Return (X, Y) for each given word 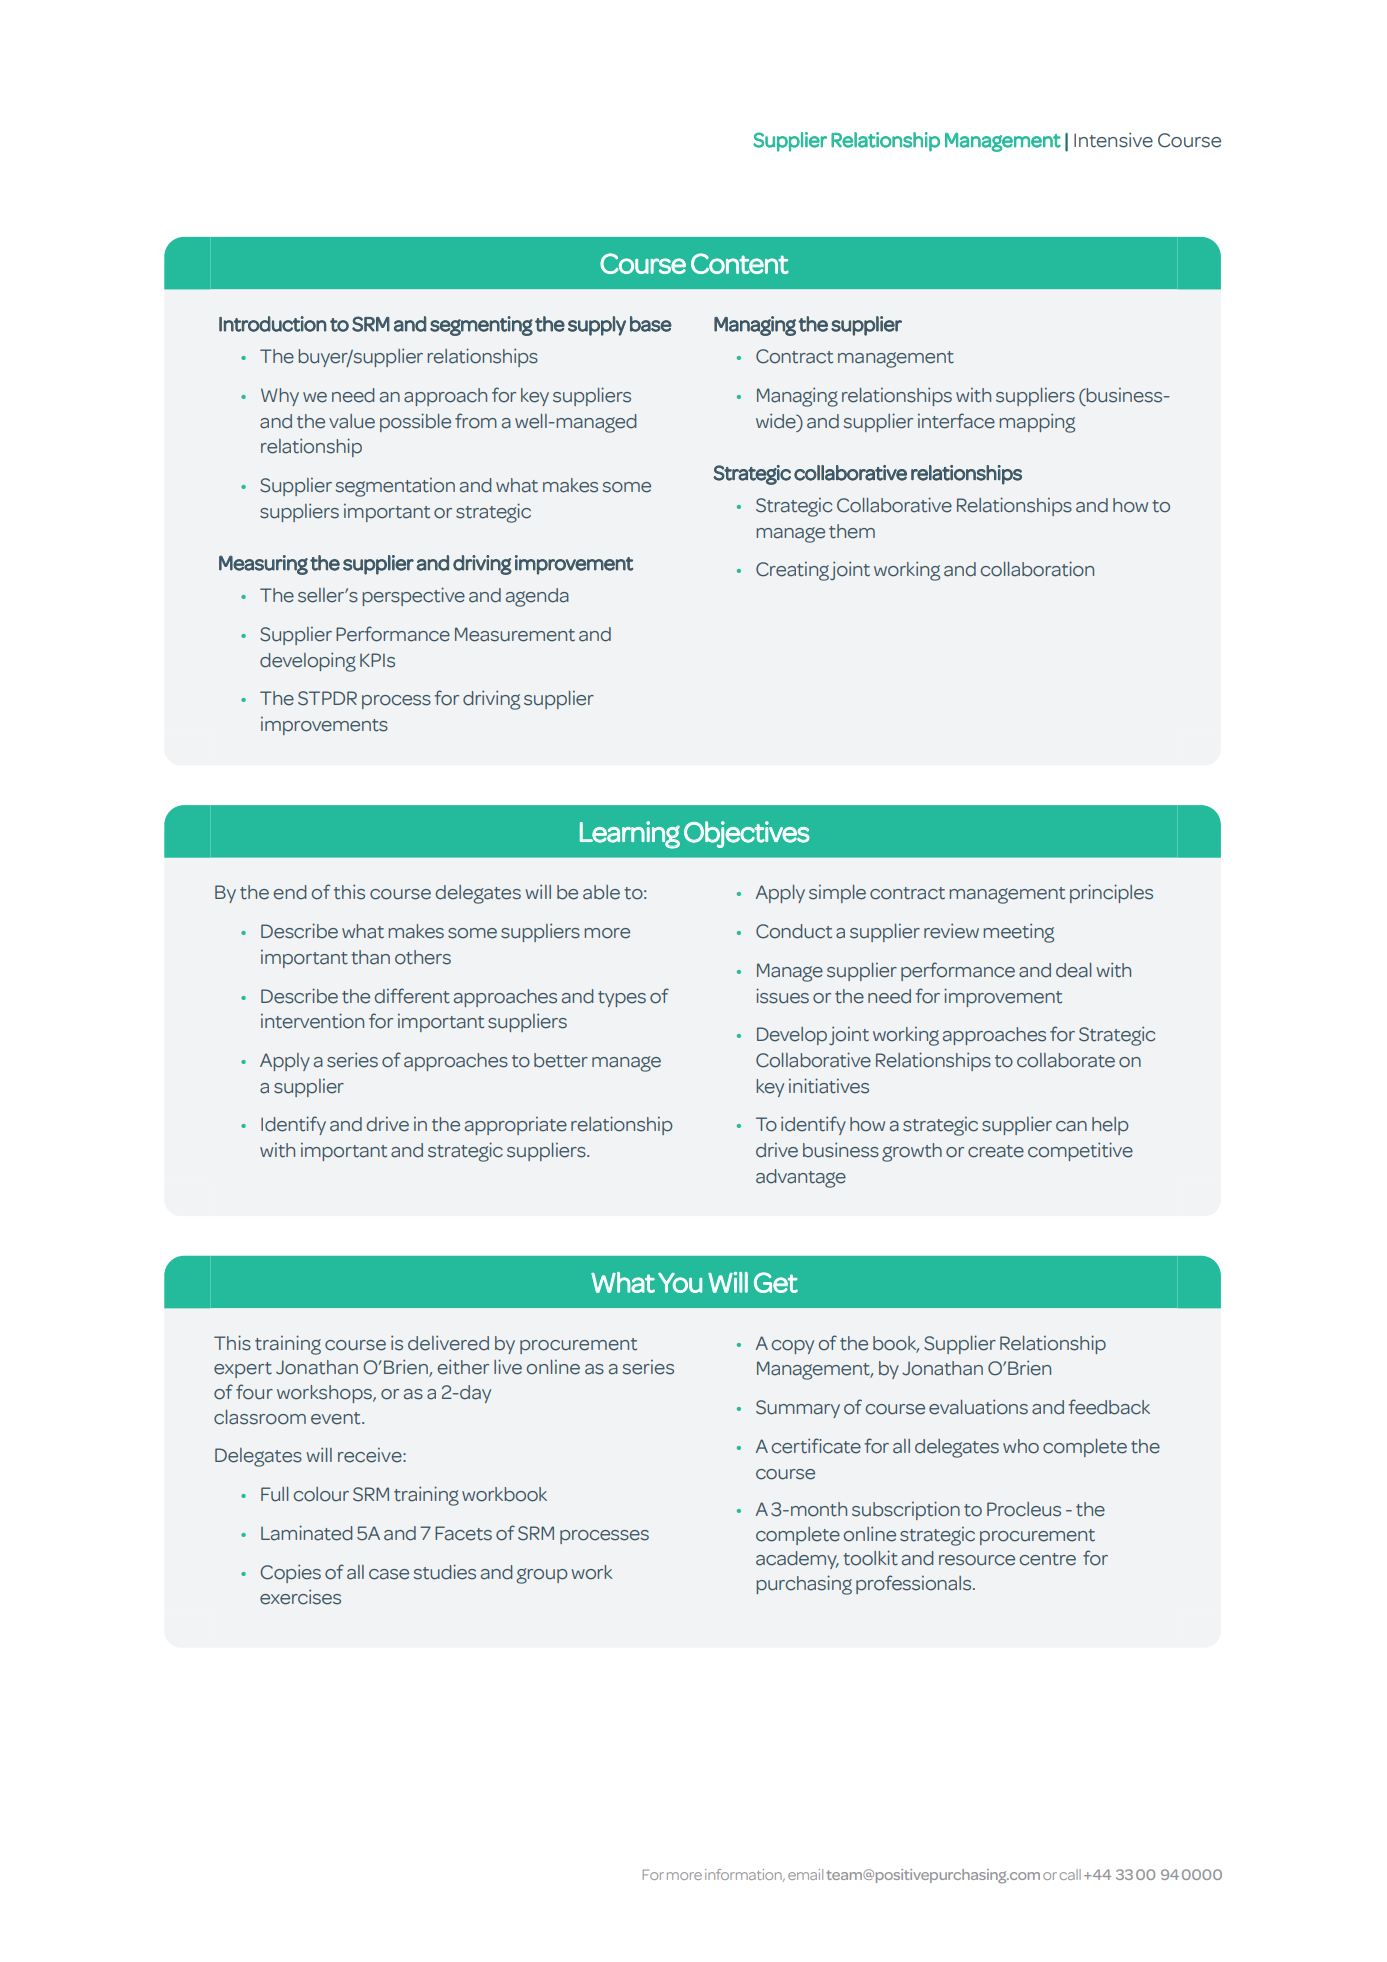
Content (740, 263)
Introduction (273, 324)
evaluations (978, 1407)
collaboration (1037, 569)
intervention (312, 1021)
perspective (413, 596)
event (337, 1418)
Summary (798, 1409)
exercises (300, 1597)
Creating (792, 571)
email (805, 1874)
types (622, 999)
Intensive (1113, 140)
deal (1074, 970)
